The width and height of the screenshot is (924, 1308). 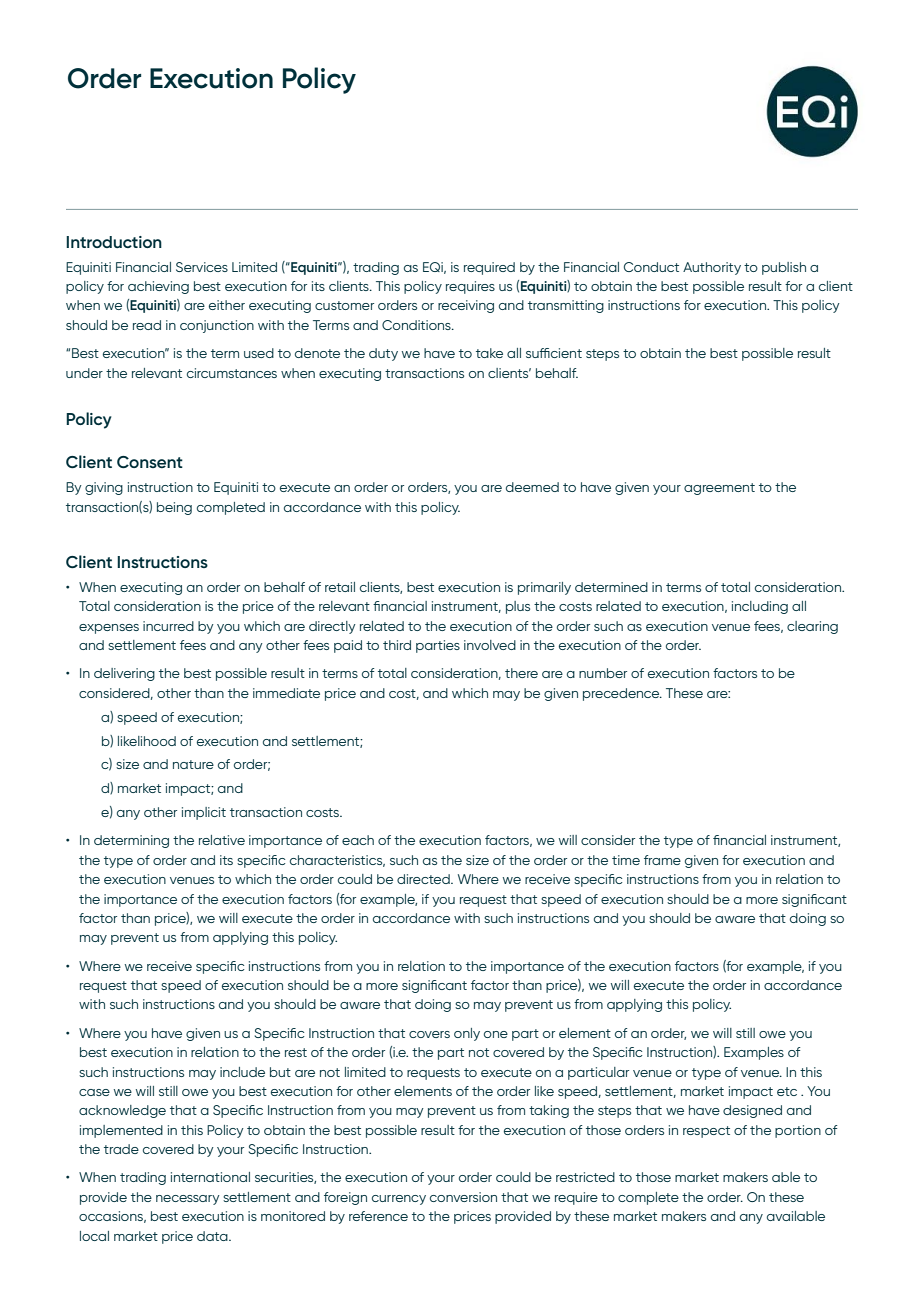 What do you see at coordinates (168, 626) in the screenshot?
I see `incurred` at bounding box center [168, 626].
